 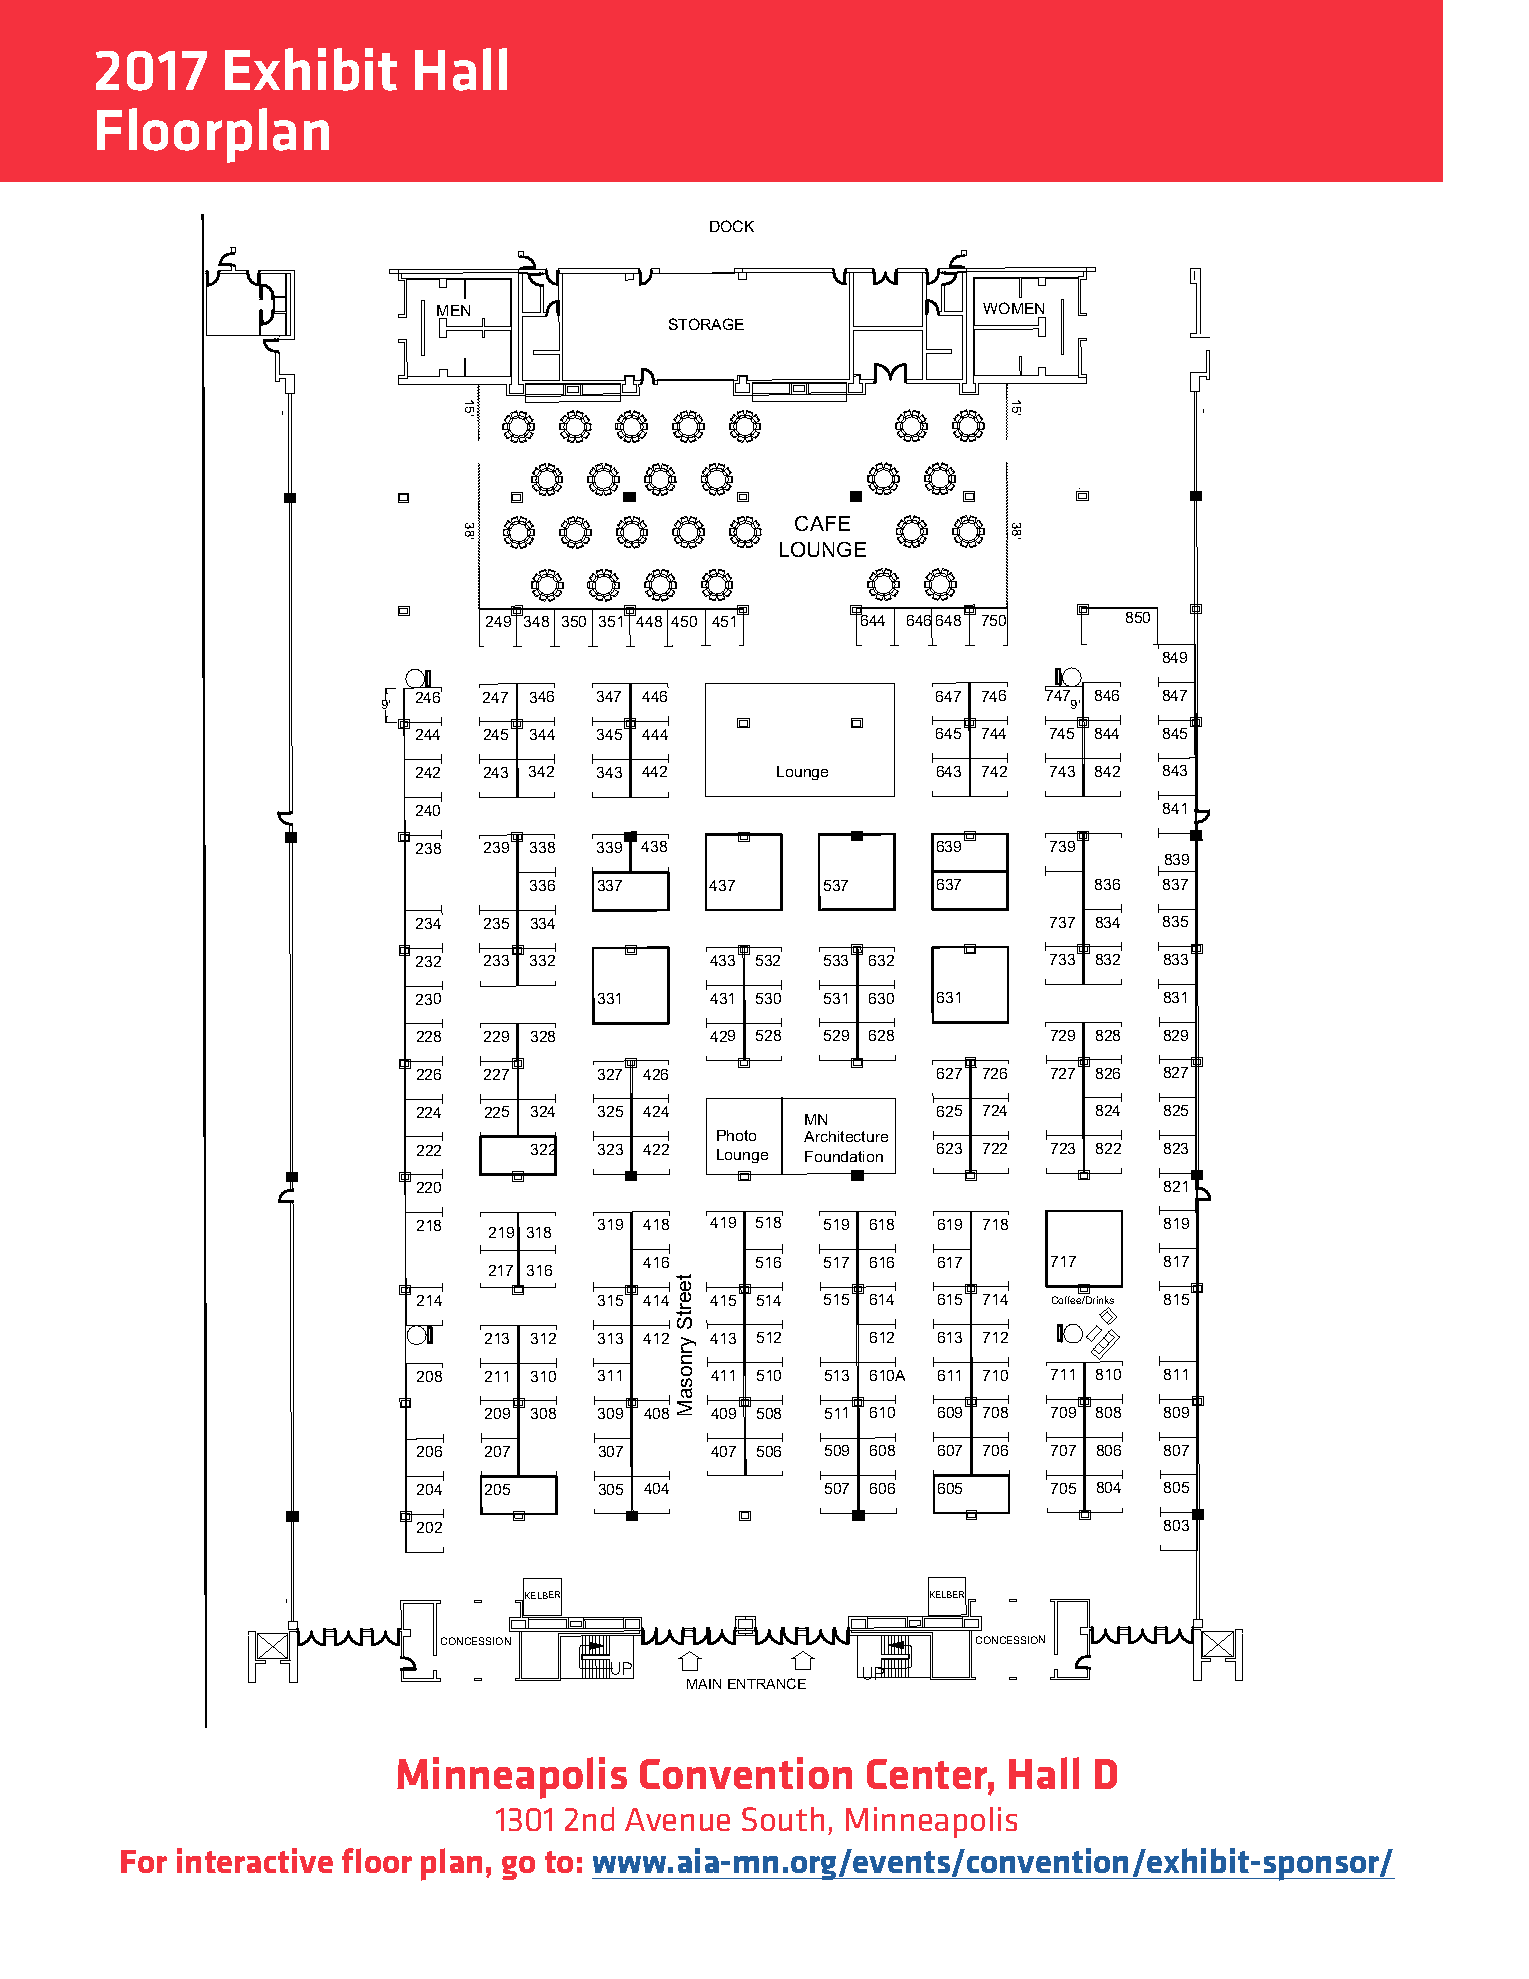 What do you see at coordinates (706, 324) in the screenshot?
I see `STORAGE` at bounding box center [706, 324].
